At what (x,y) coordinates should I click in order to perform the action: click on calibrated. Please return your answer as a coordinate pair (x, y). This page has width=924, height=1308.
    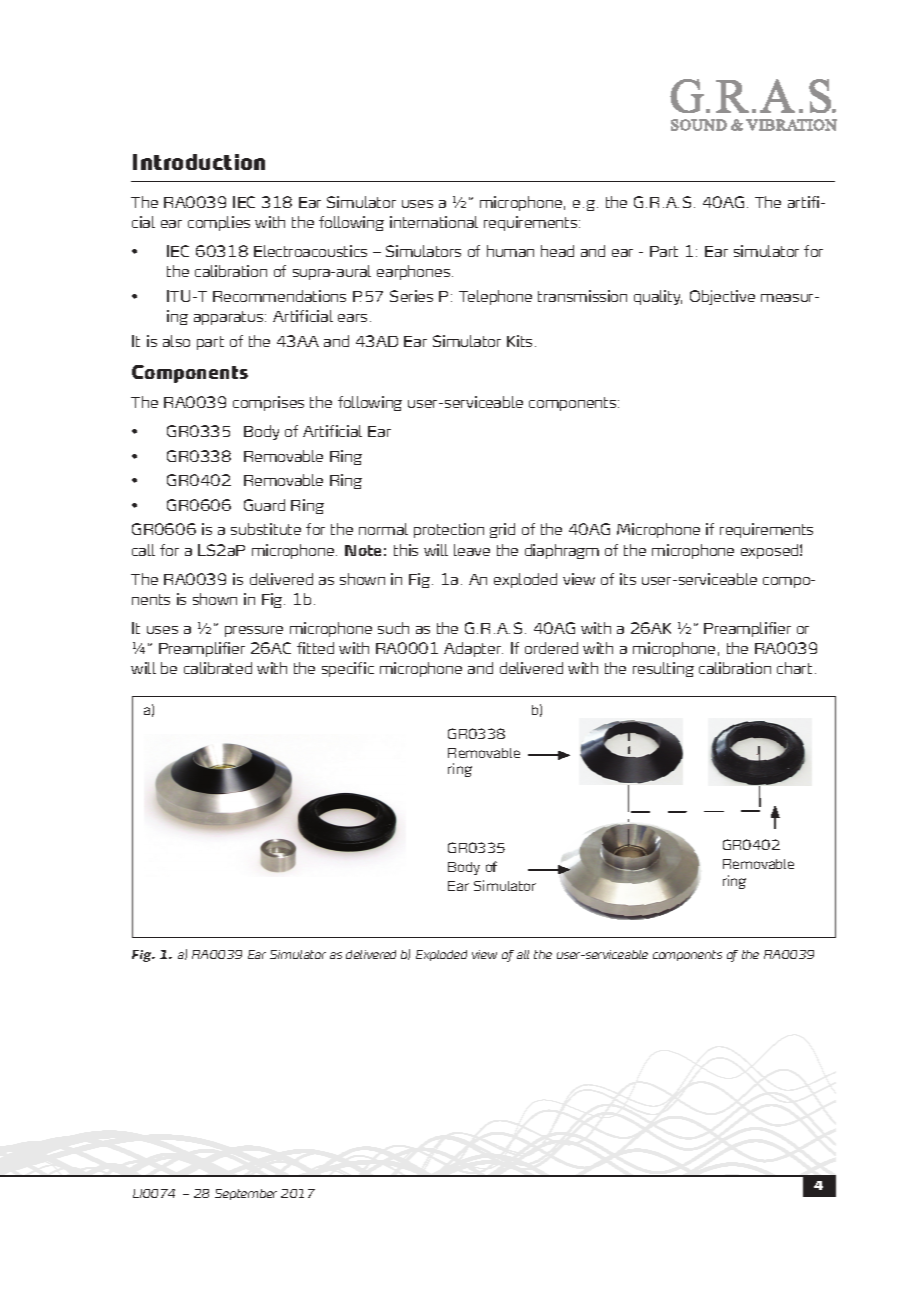
    Looking at the image, I should click on (218, 668).
